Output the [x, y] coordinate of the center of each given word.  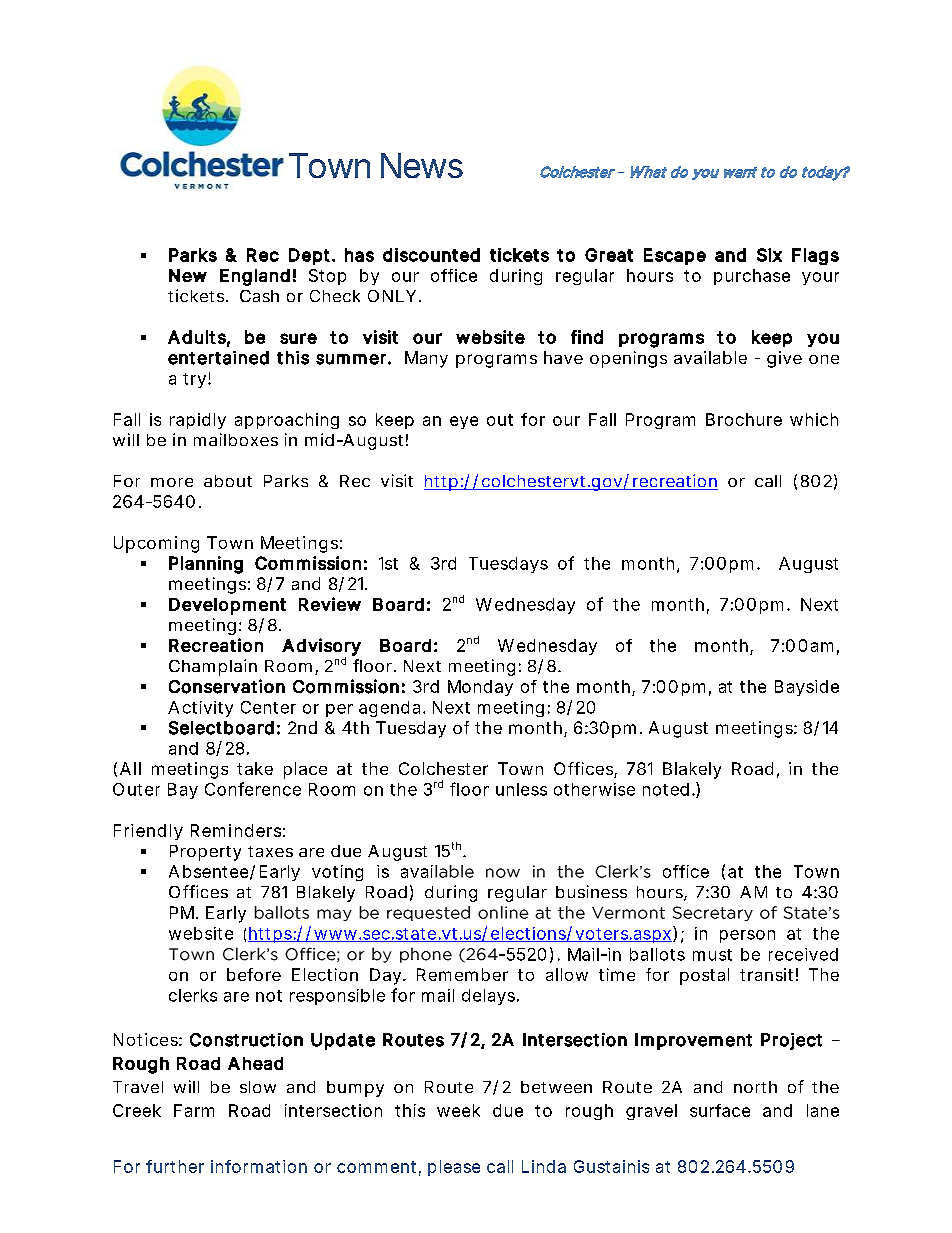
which [814, 419]
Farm [194, 1110]
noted [666, 789]
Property [205, 853]
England [255, 277]
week [458, 1110]
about [228, 481]
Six [769, 255]
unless [521, 789]
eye [464, 422]
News [422, 165]
